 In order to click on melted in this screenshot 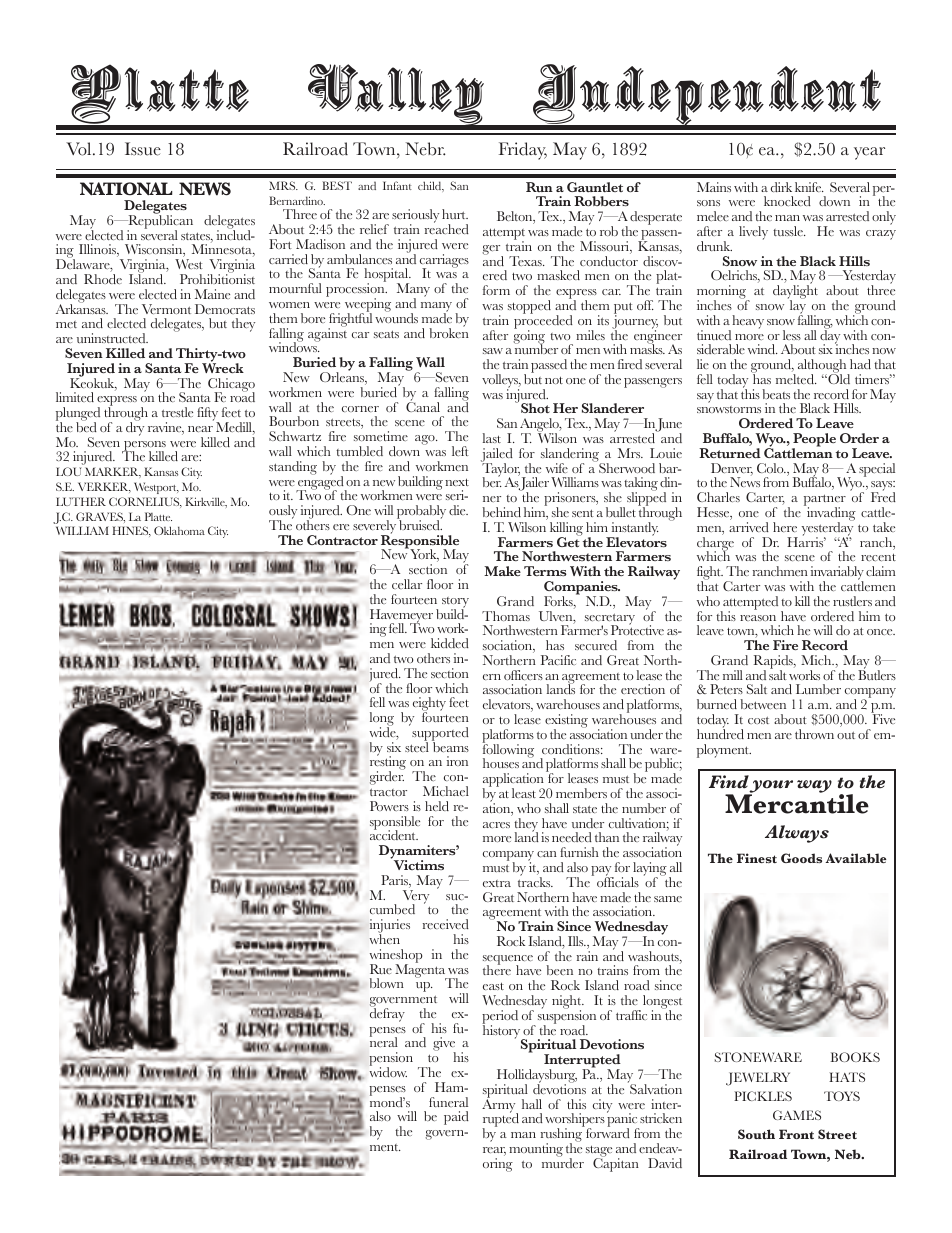, I will do `click(796, 379)`.
